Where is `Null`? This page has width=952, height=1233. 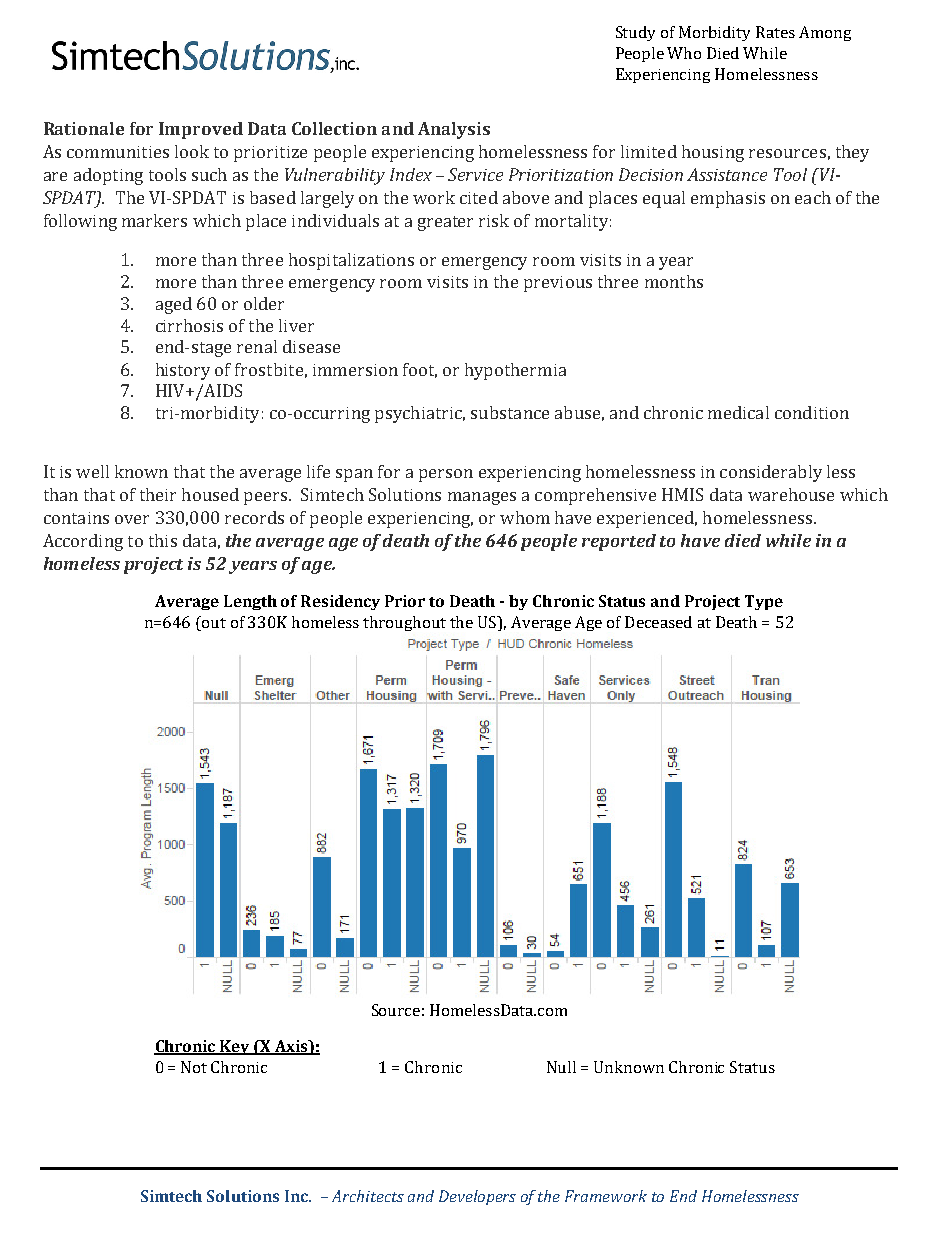
Null is located at coordinates (561, 1067).
